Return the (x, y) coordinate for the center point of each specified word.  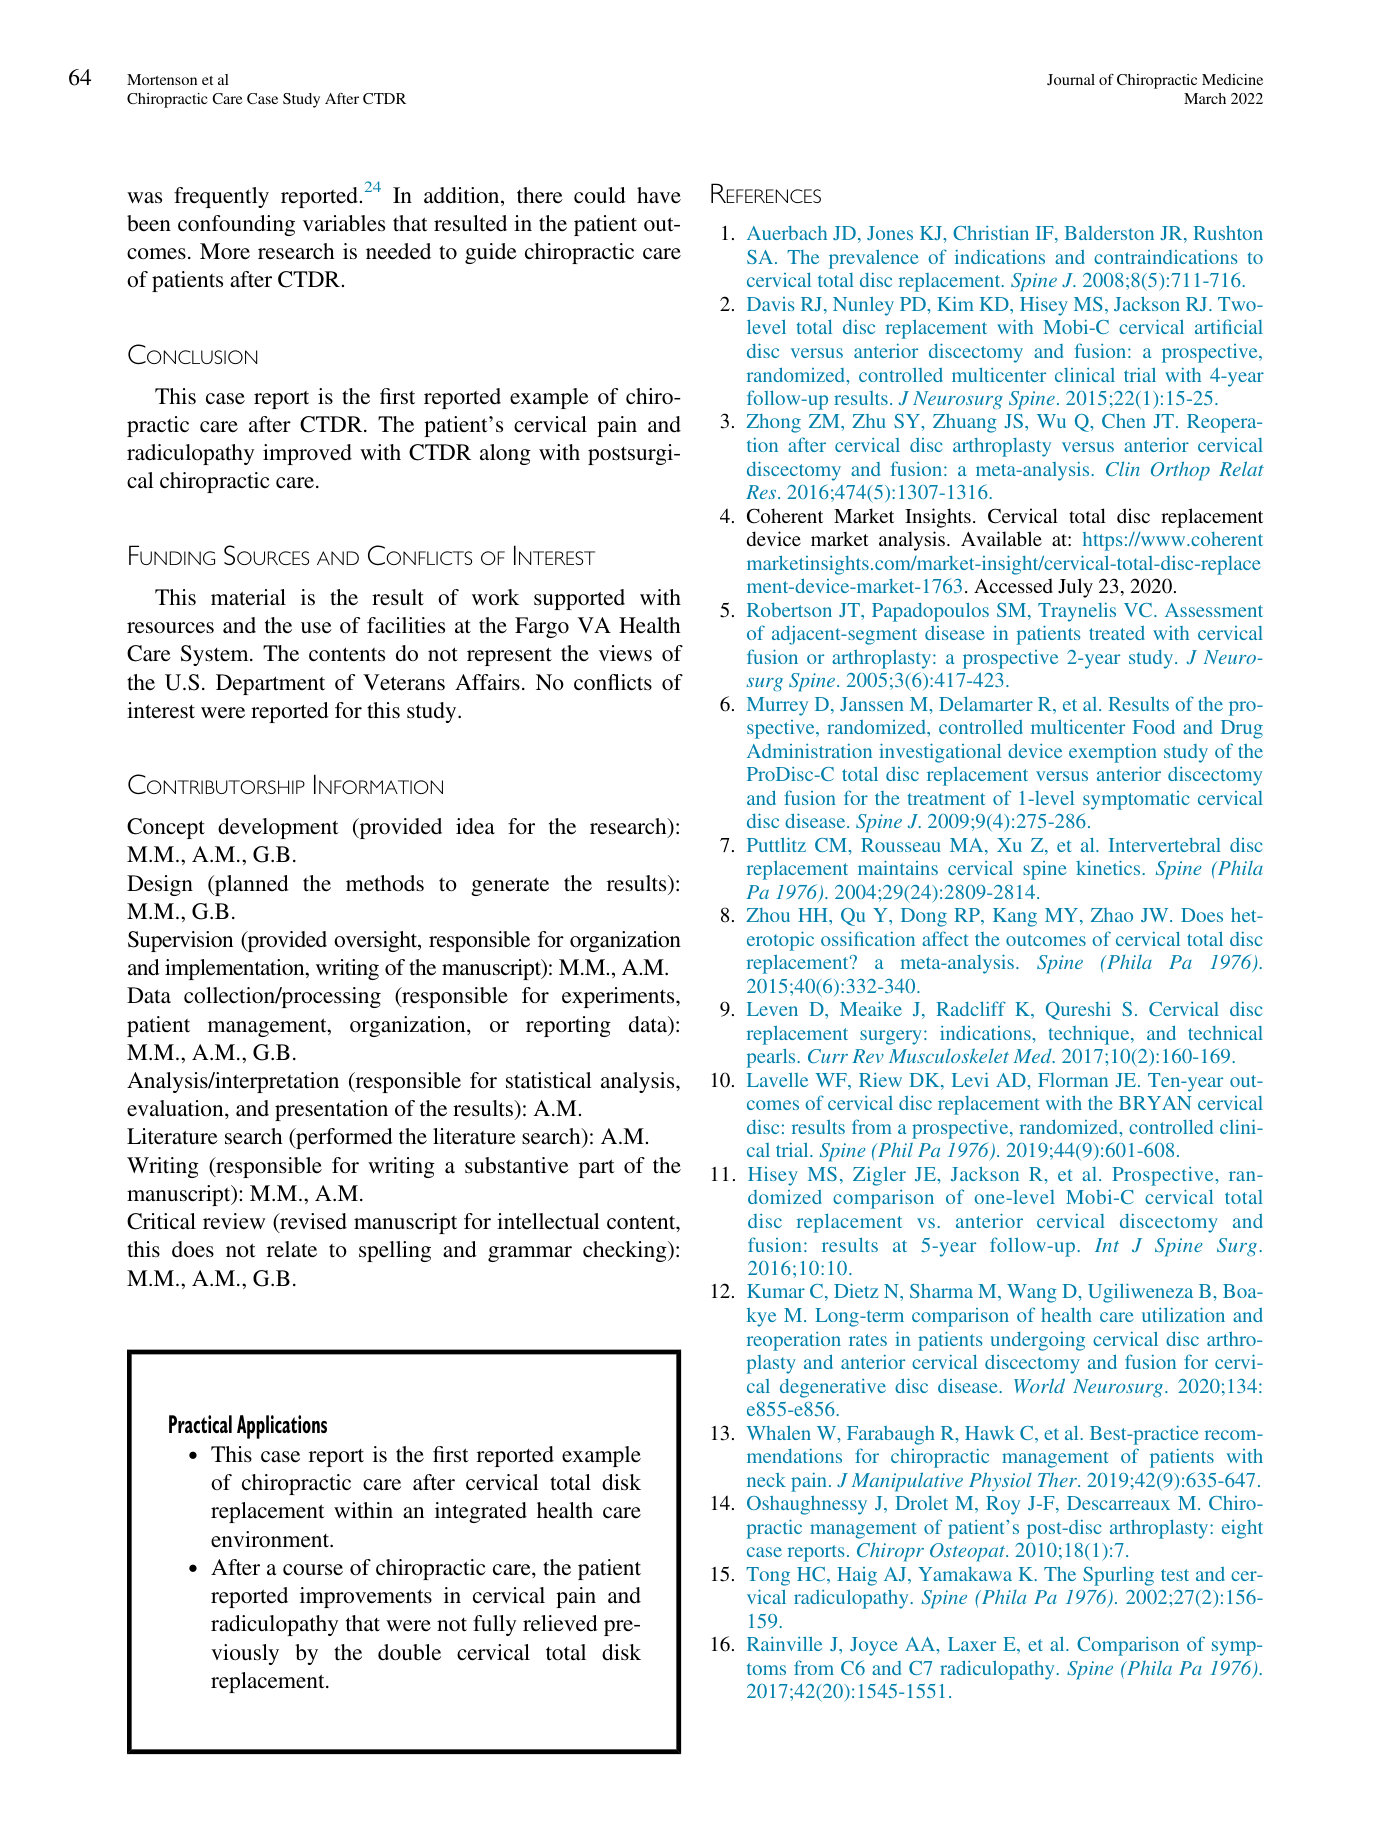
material (248, 597)
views (625, 653)
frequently (221, 197)
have (659, 195)
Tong (768, 1576)
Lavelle (777, 1080)
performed (343, 1138)
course (313, 1569)
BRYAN (1155, 1103)
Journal (1071, 79)
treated (1117, 633)
